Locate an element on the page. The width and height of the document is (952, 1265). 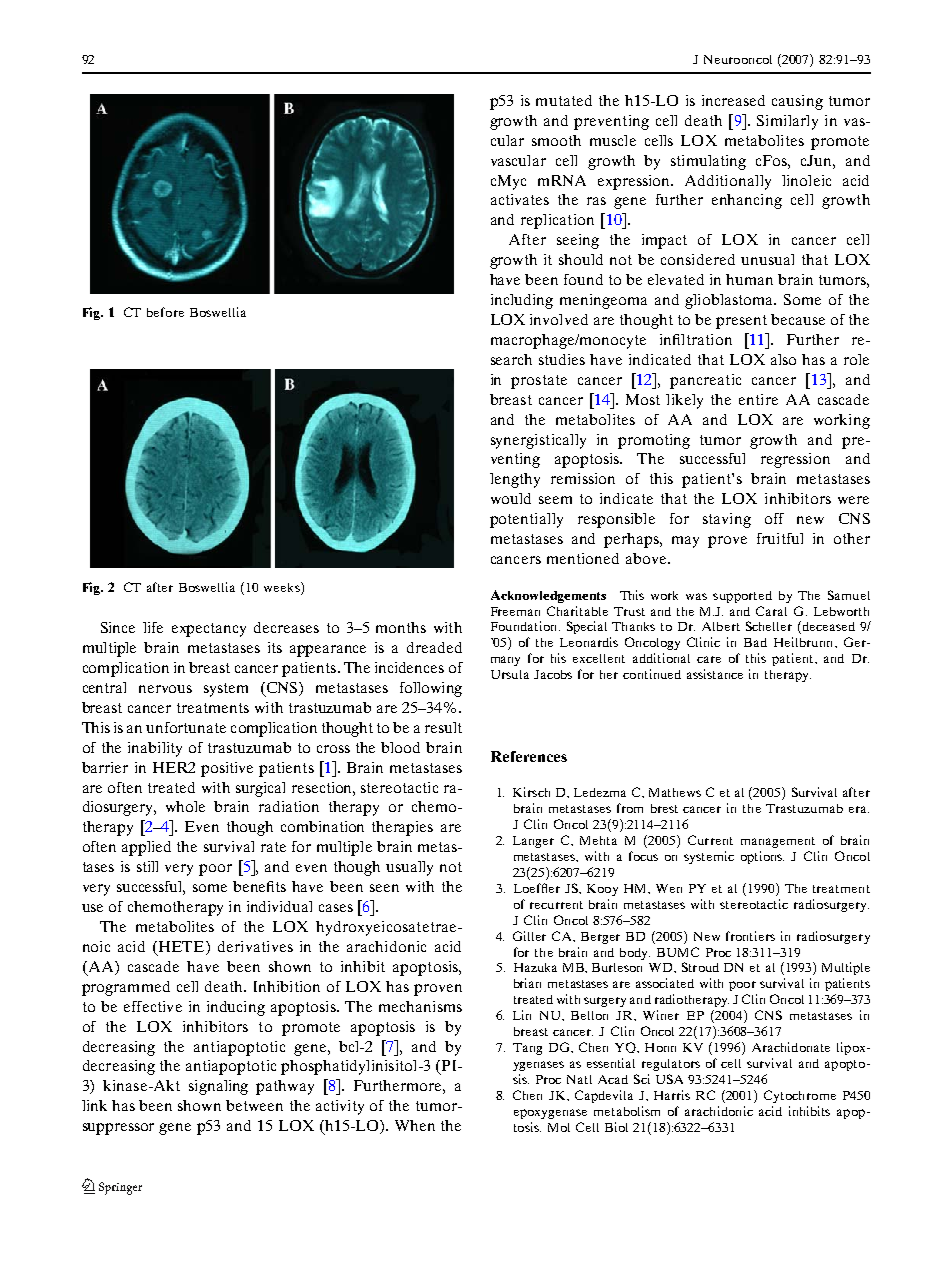
Mathews is located at coordinates (675, 792).
